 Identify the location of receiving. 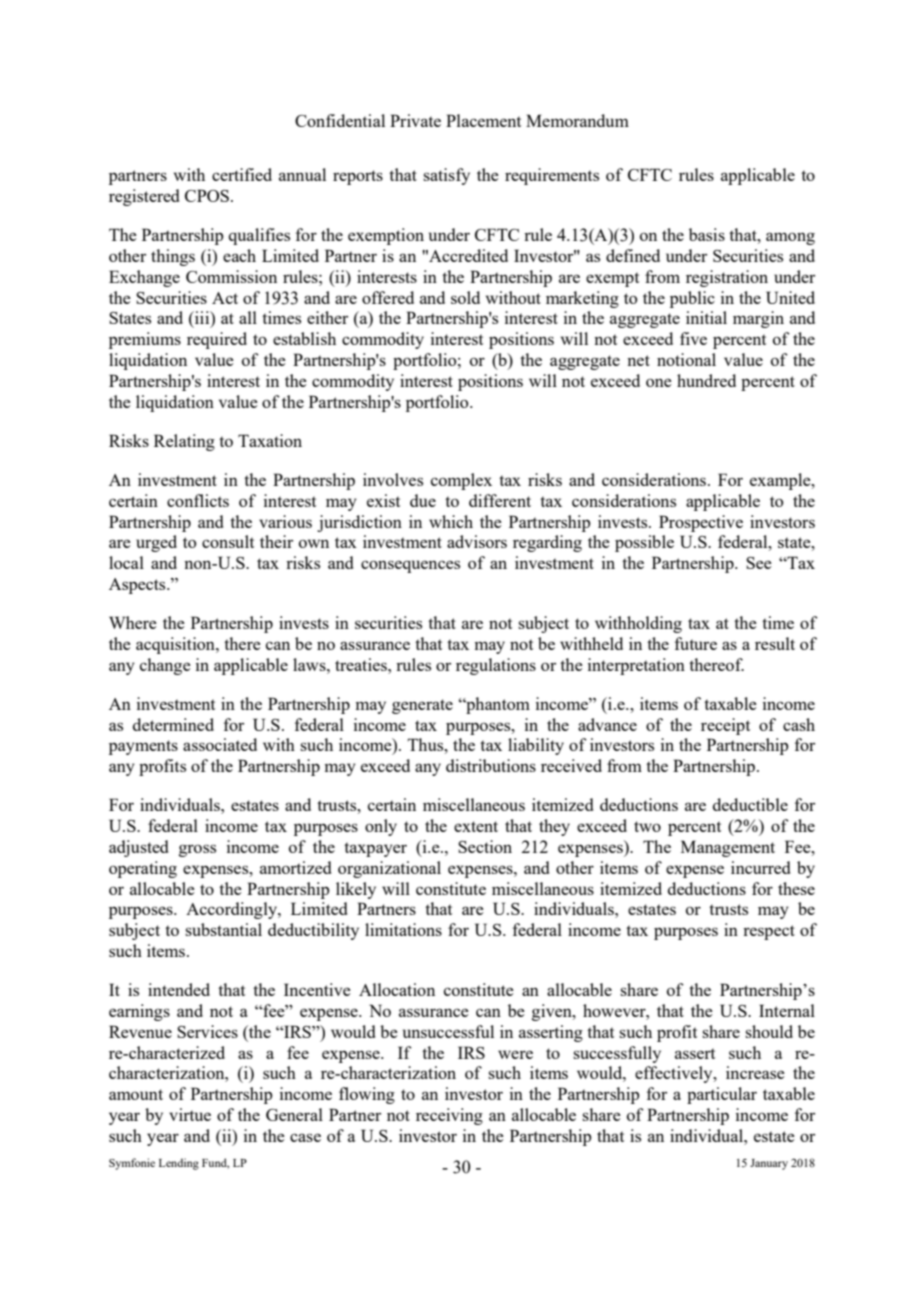
(449, 1116).
